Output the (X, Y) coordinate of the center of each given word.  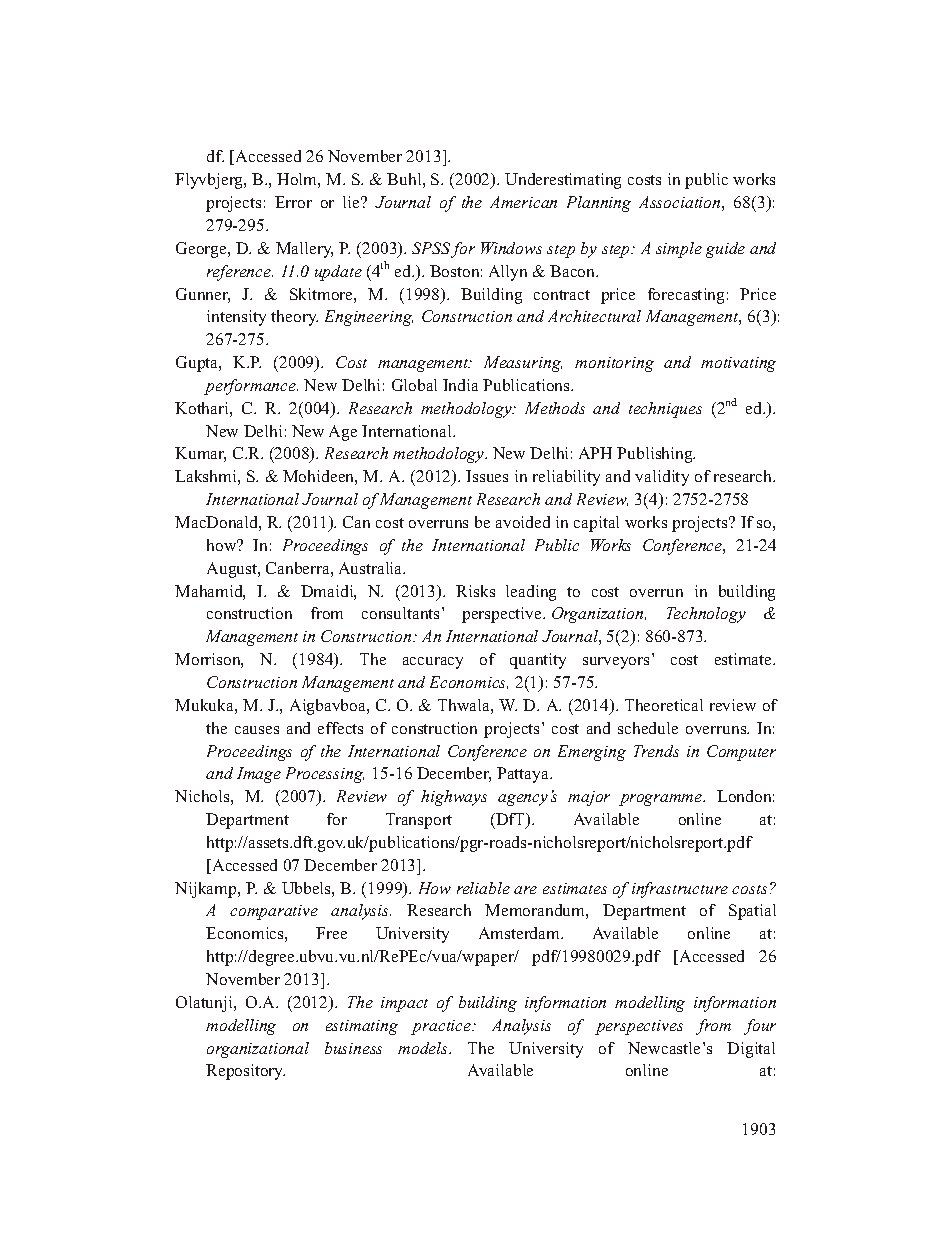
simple (679, 250)
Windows (511, 248)
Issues (487, 476)
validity (662, 478)
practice (442, 1027)
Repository (245, 1072)
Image (259, 775)
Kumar (200, 454)
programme (662, 800)
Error (293, 202)
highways (454, 798)
